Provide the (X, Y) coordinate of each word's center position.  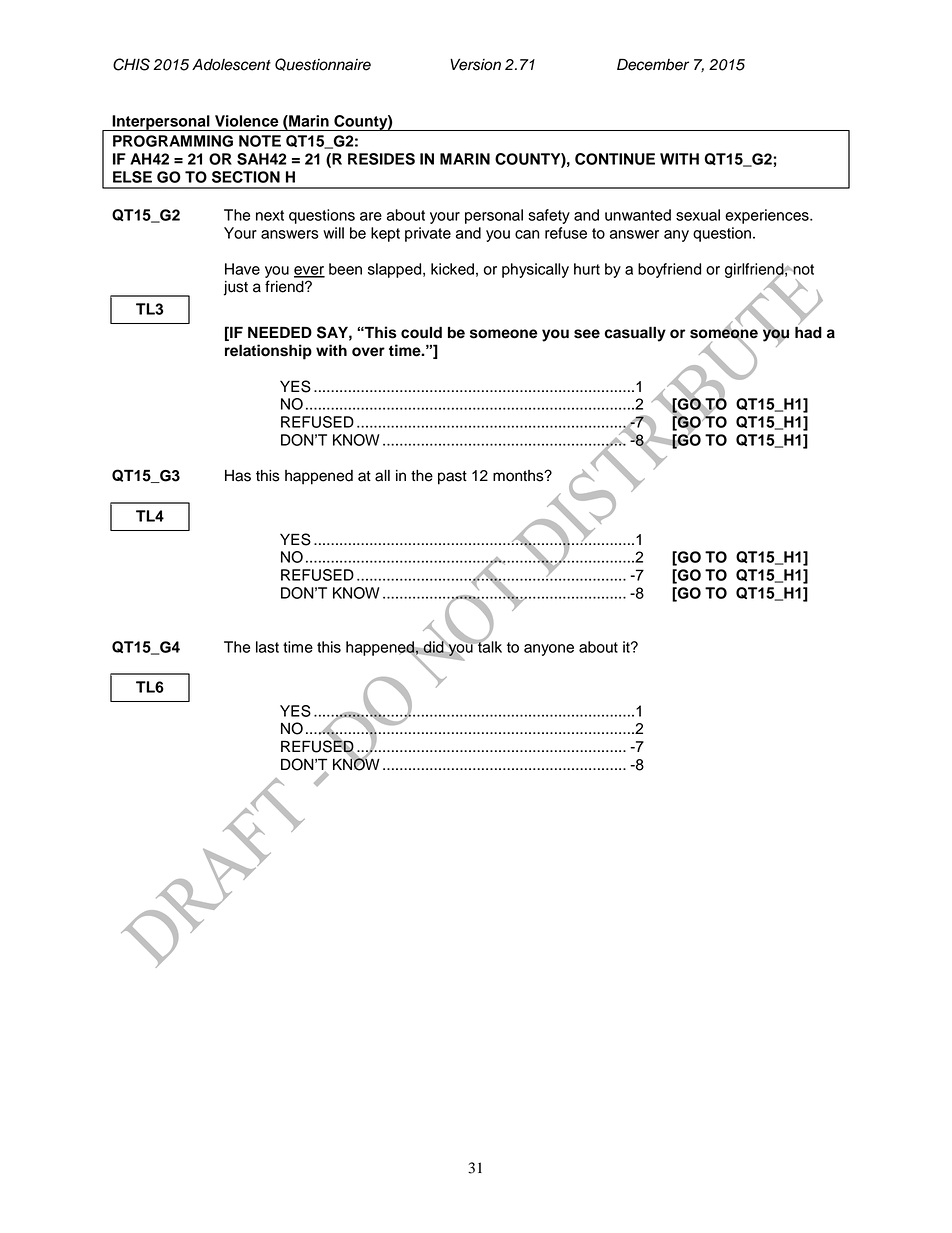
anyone (549, 650)
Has (238, 476)
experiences (768, 216)
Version (475, 64)
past (452, 478)
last (267, 647)
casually (635, 334)
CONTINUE (615, 159)
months (519, 476)
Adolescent (231, 64)
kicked (452, 269)
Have (242, 269)
